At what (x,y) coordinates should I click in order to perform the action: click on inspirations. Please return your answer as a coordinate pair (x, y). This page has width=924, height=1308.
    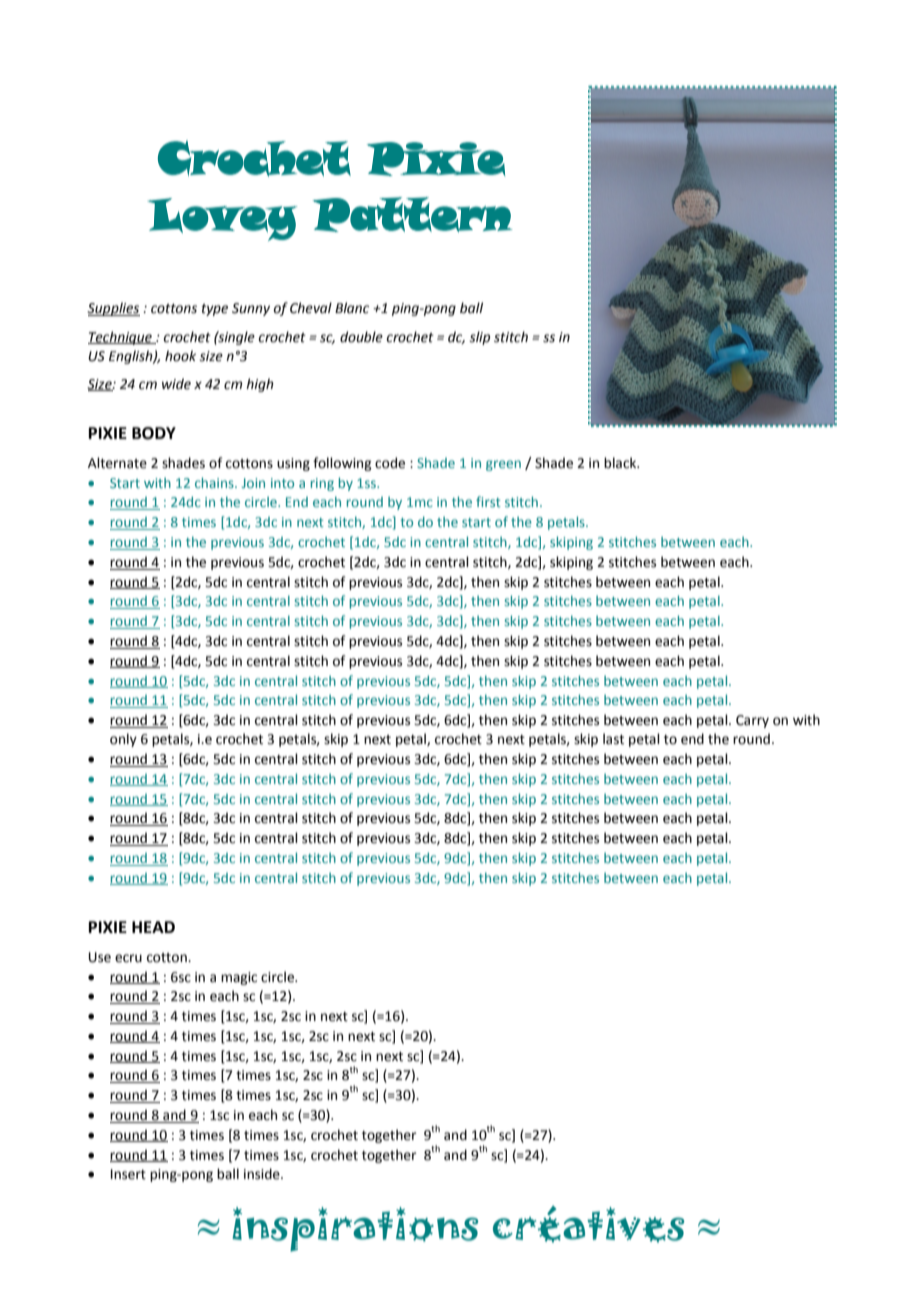
    Looking at the image, I should click on (355, 1229).
